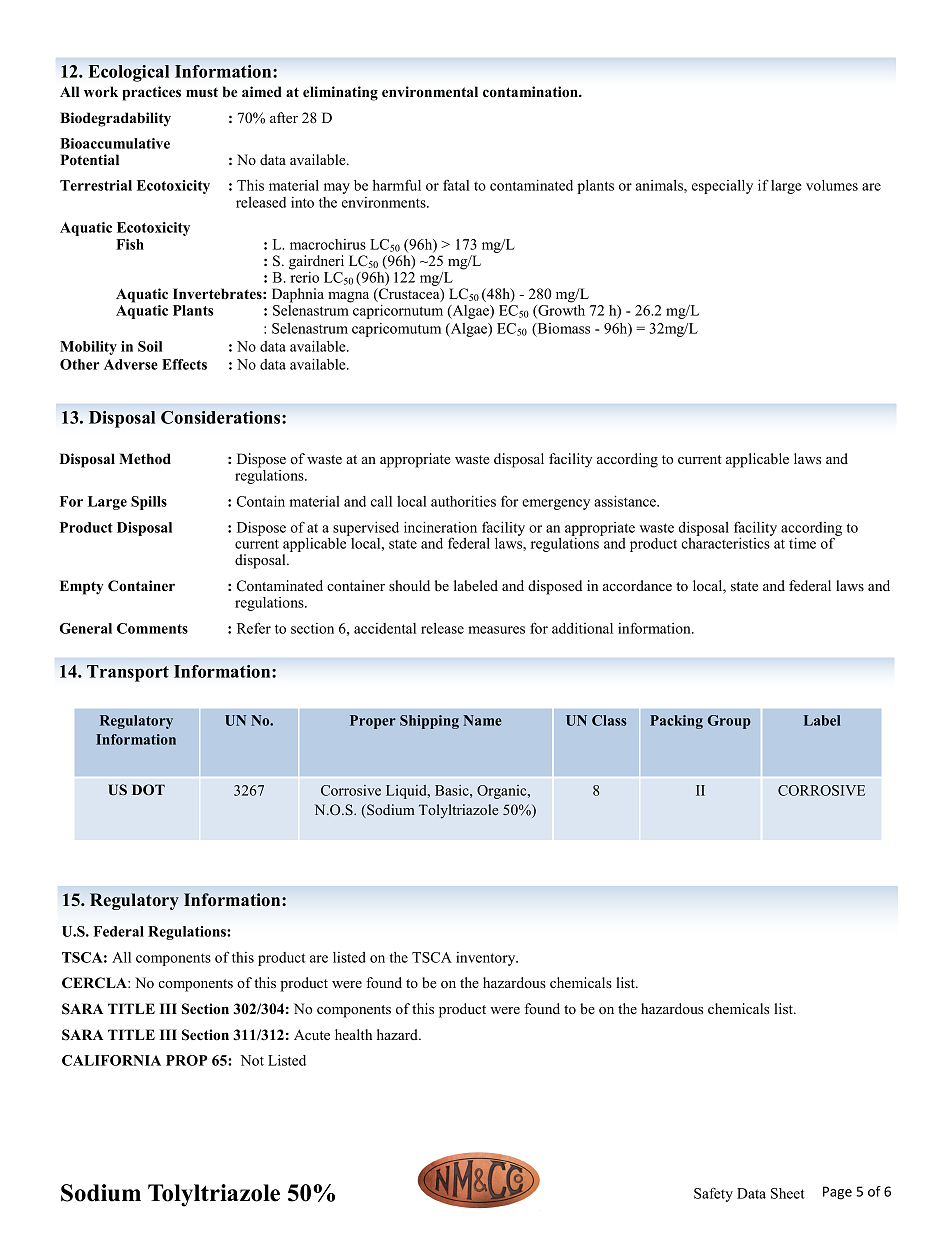 The height and width of the document is (1233, 952). What do you see at coordinates (149, 503) in the document?
I see `Spills` at bounding box center [149, 503].
